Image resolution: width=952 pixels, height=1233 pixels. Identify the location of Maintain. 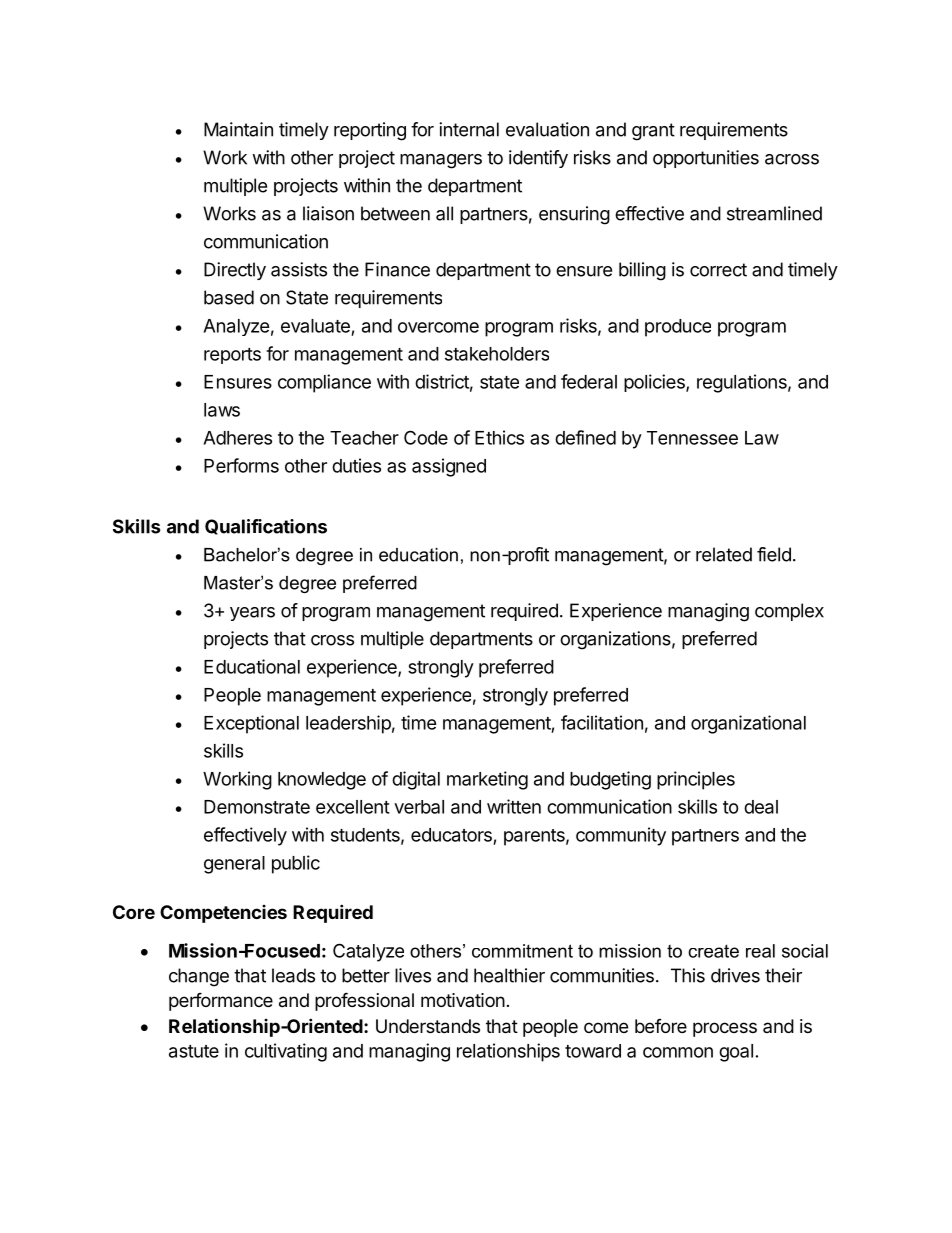
(238, 129).
